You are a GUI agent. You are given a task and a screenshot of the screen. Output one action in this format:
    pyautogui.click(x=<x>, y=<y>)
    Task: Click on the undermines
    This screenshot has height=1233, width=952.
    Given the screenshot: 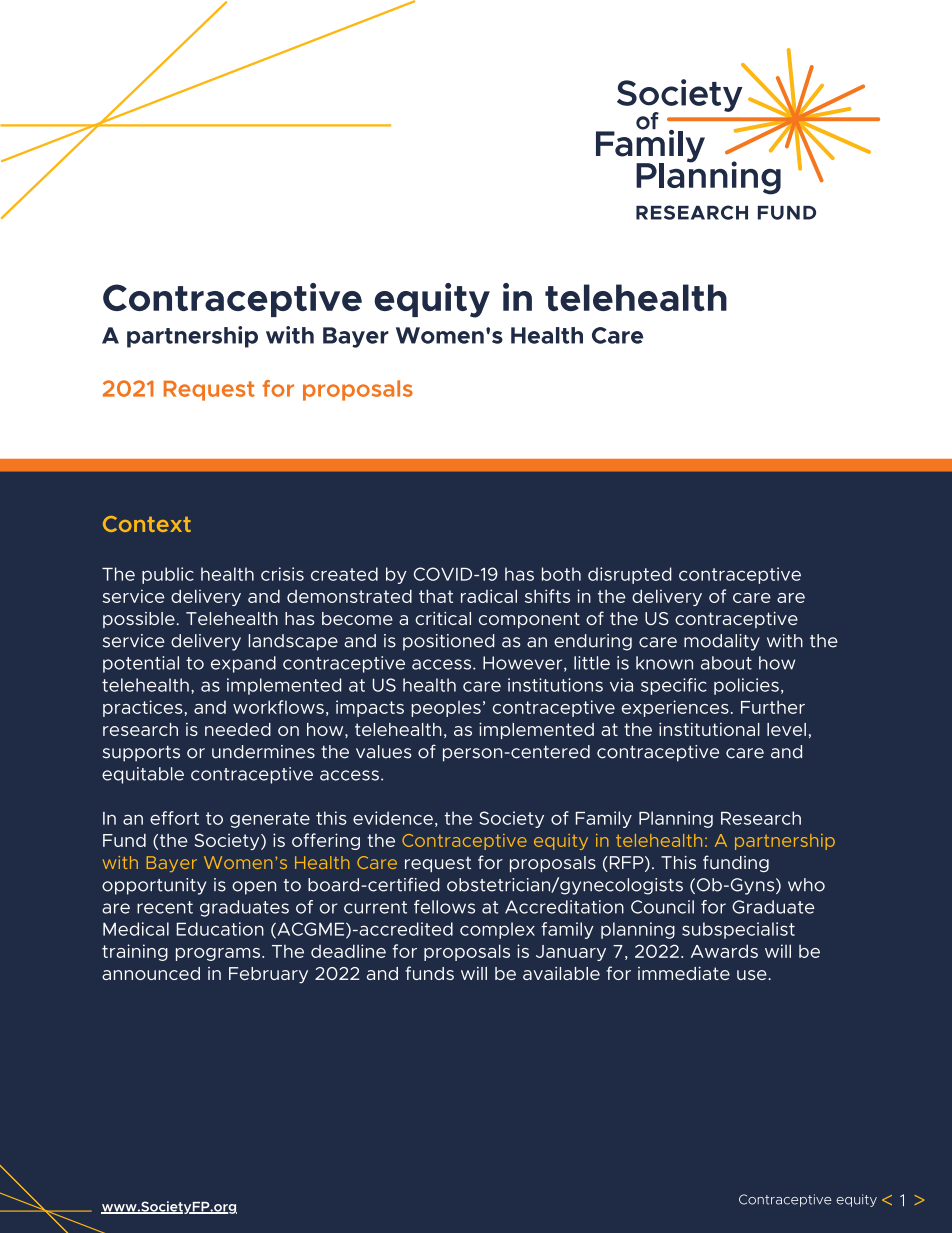 What is the action you would take?
    pyautogui.click(x=263, y=752)
